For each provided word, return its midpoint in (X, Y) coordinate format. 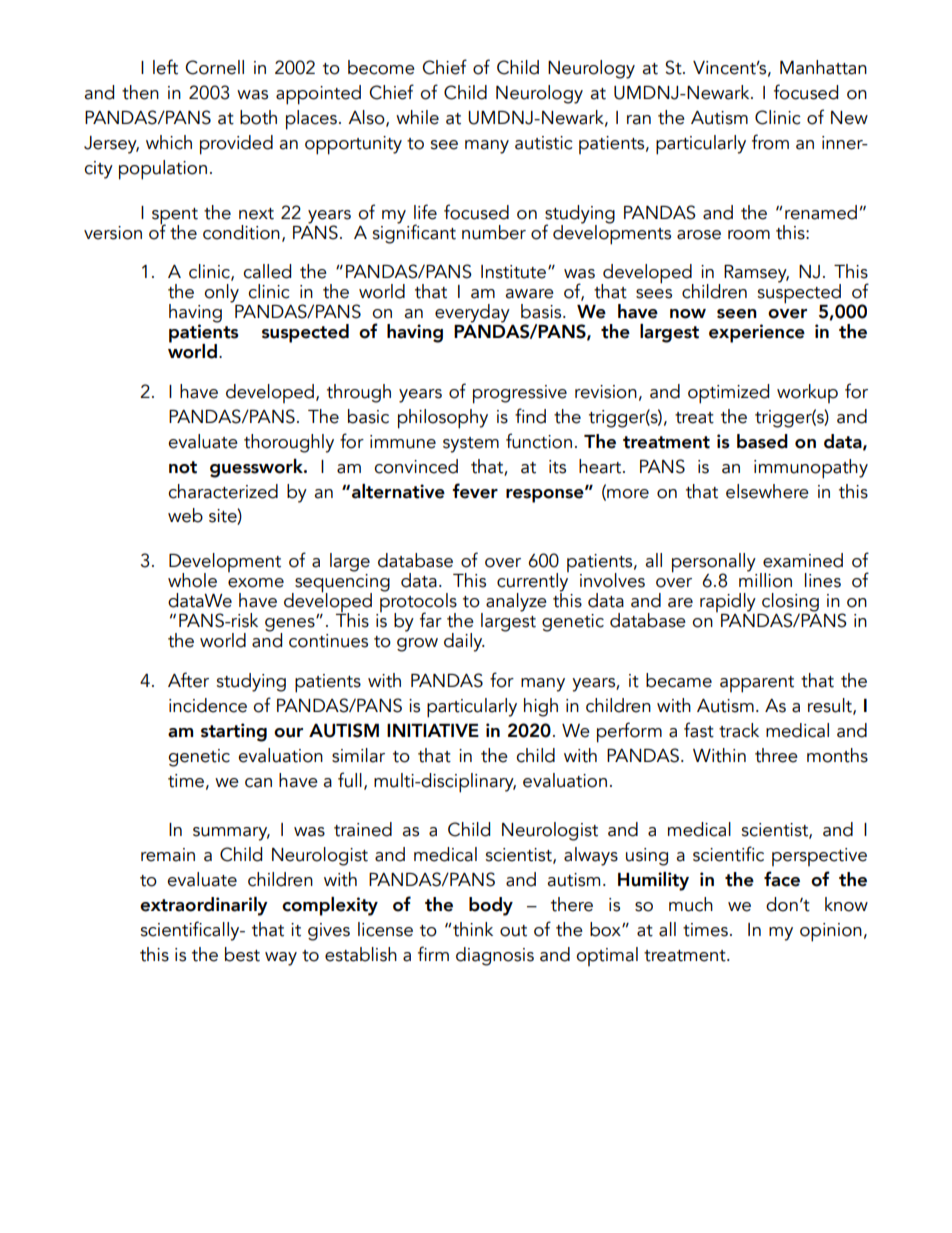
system (471, 445)
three (776, 755)
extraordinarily (204, 906)
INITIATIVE (433, 730)
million (765, 579)
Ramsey (756, 274)
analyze (516, 602)
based (762, 441)
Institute (513, 272)
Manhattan (823, 67)
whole (192, 580)
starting (234, 732)
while (417, 117)
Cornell (214, 67)
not (183, 467)
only (221, 293)
